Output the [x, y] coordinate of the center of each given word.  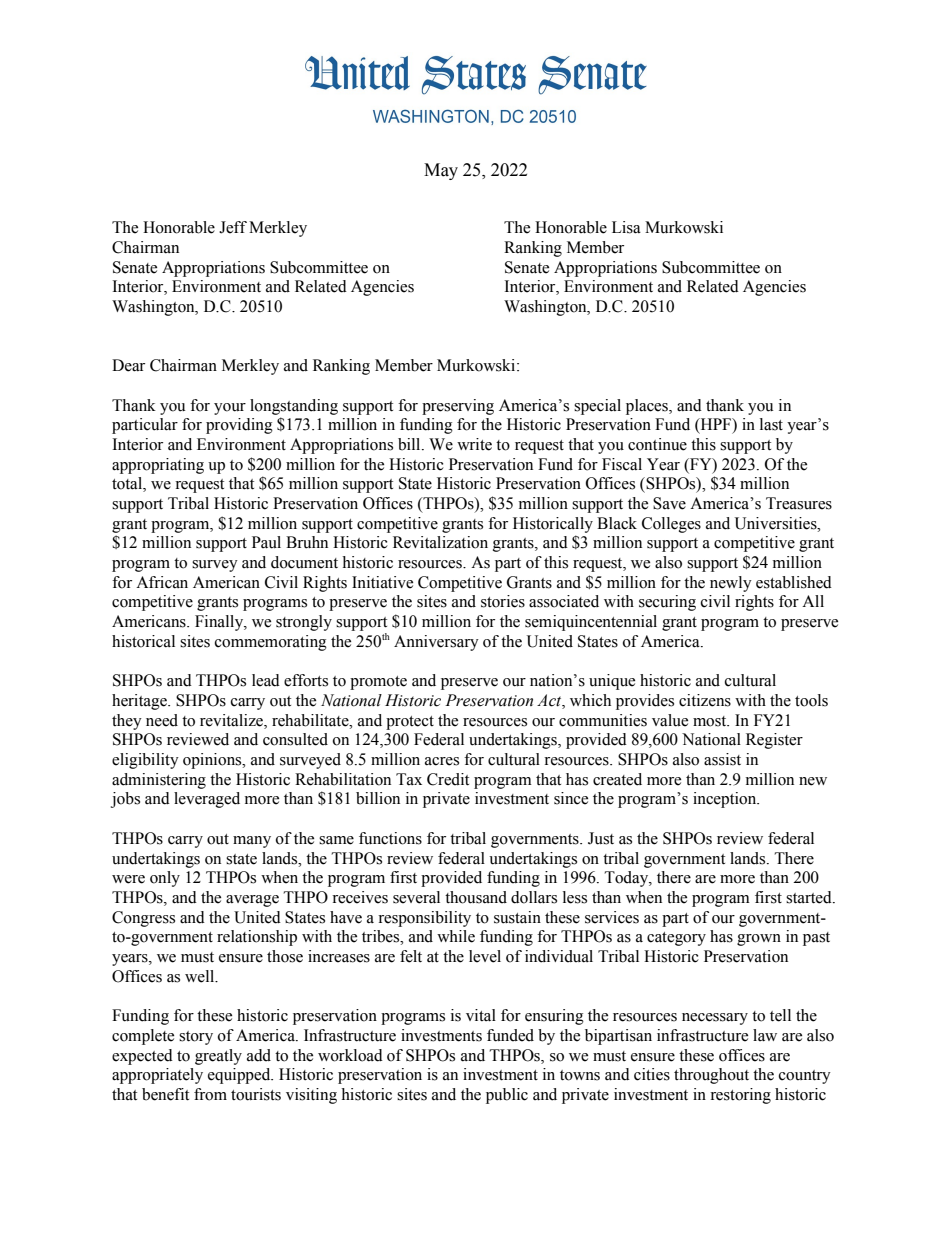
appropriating [158, 466]
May [441, 171]
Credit [448, 779]
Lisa [626, 227]
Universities [777, 523]
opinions [213, 761]
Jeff [233, 227]
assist [722, 759]
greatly [218, 1057]
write [474, 444]
